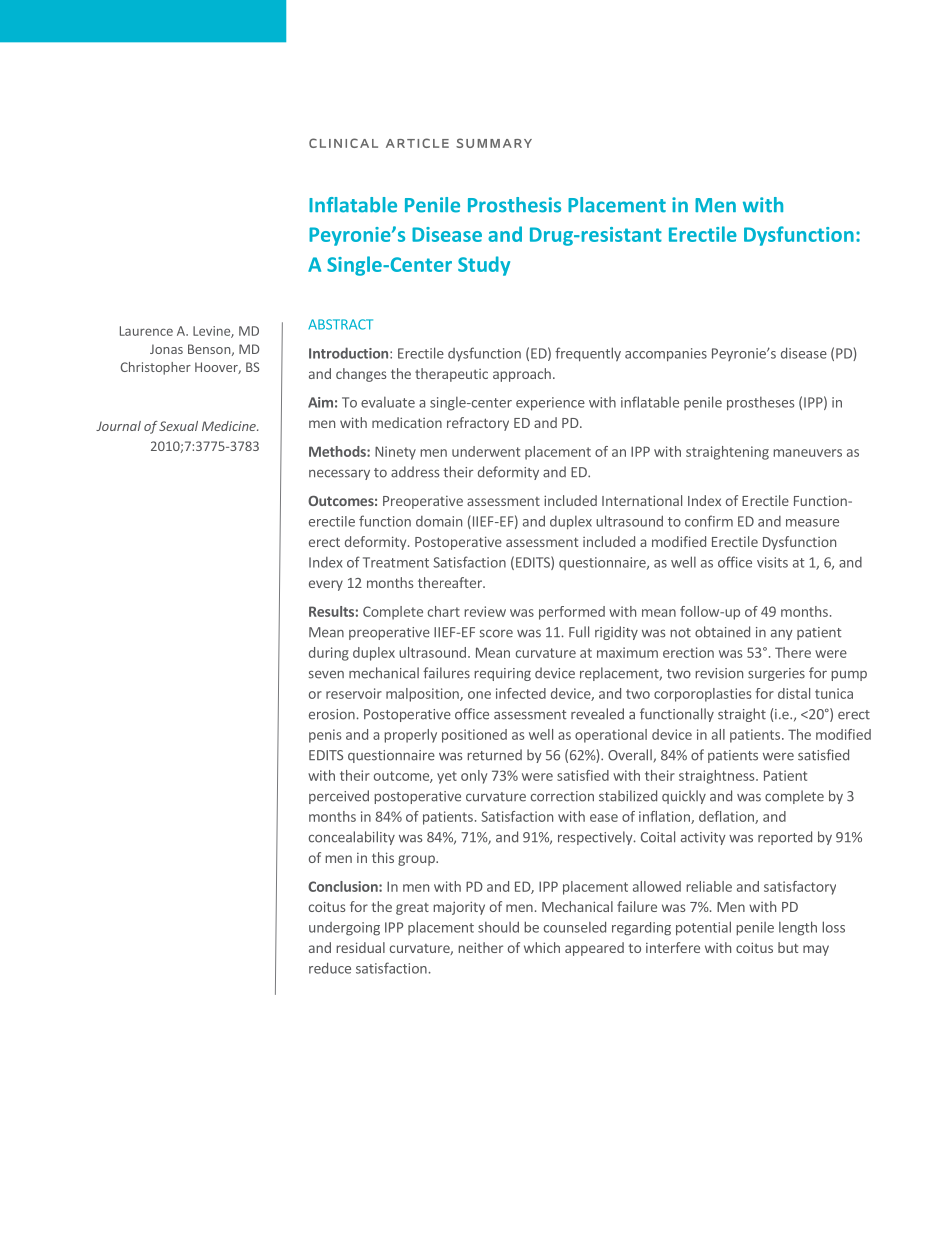  I want to click on underwent, so click(486, 451).
